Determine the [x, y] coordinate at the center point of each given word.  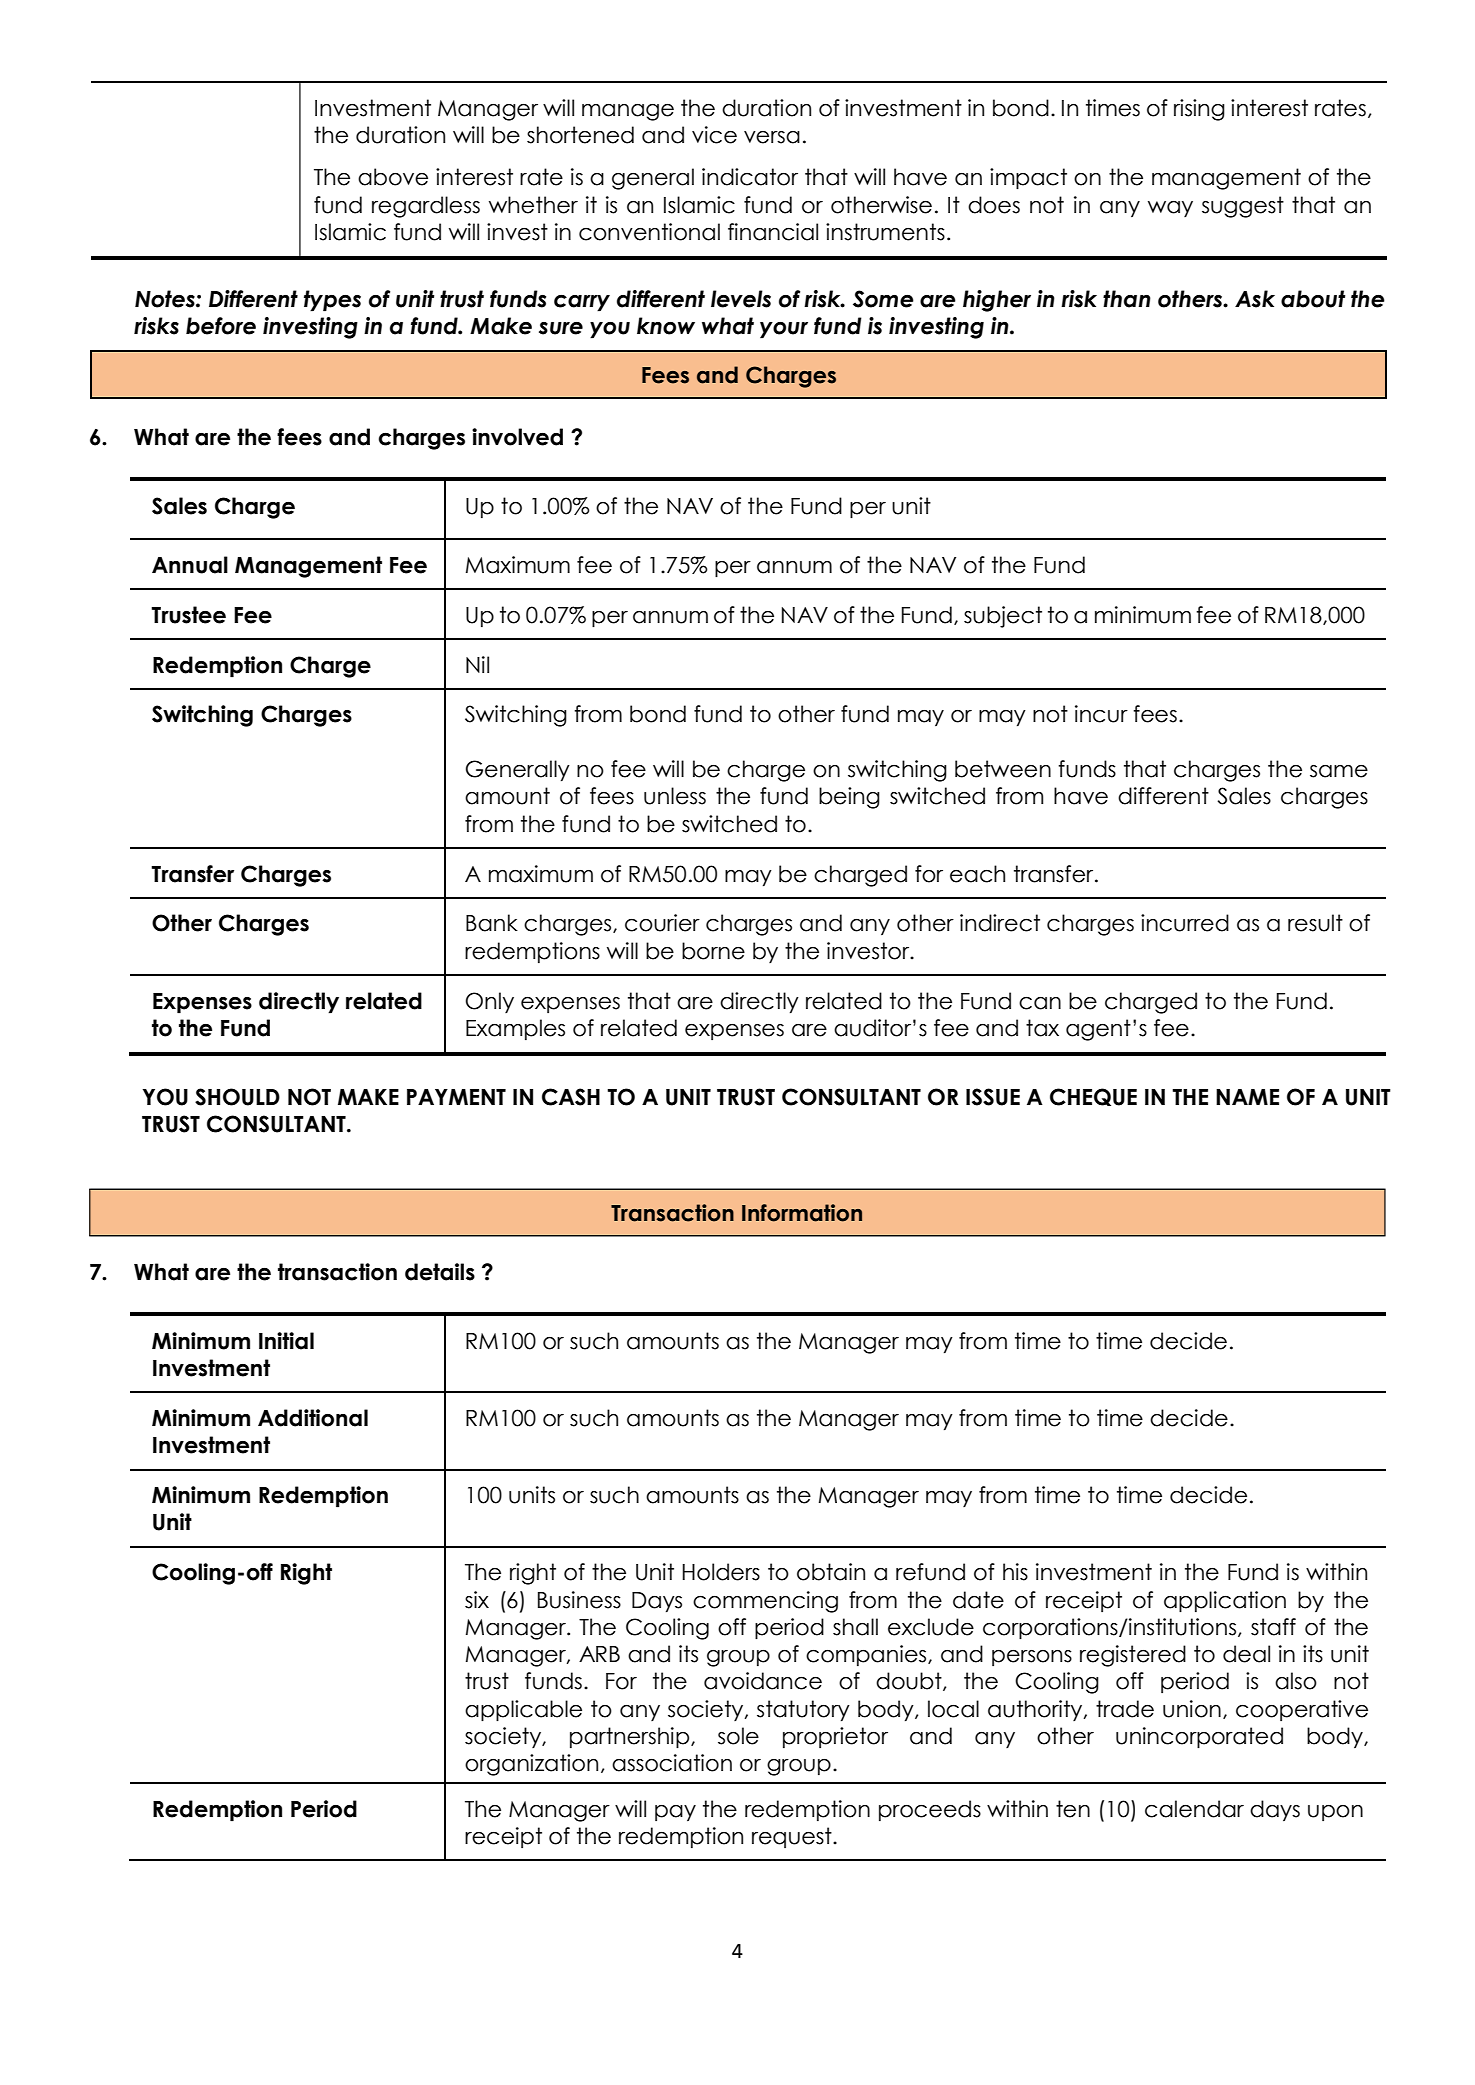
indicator [750, 177]
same [1339, 771]
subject [1003, 617]
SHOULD [237, 1097]
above [393, 177]
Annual [190, 565]
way [1170, 209]
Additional [313, 1418]
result [1315, 923]
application [1225, 1601]
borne [713, 951]
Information [802, 1213]
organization [531, 1765]
